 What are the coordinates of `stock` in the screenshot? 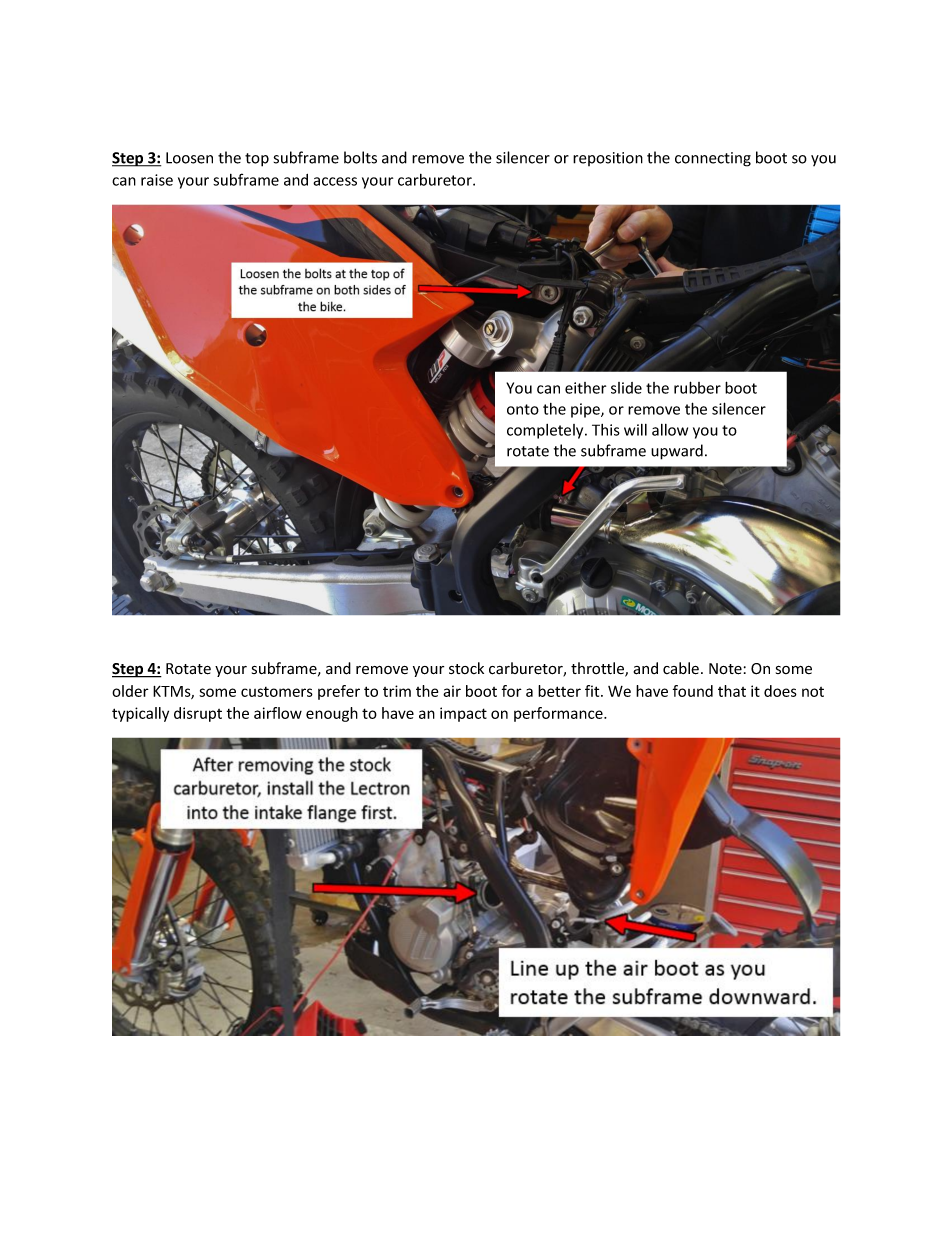 It's located at (466, 668).
